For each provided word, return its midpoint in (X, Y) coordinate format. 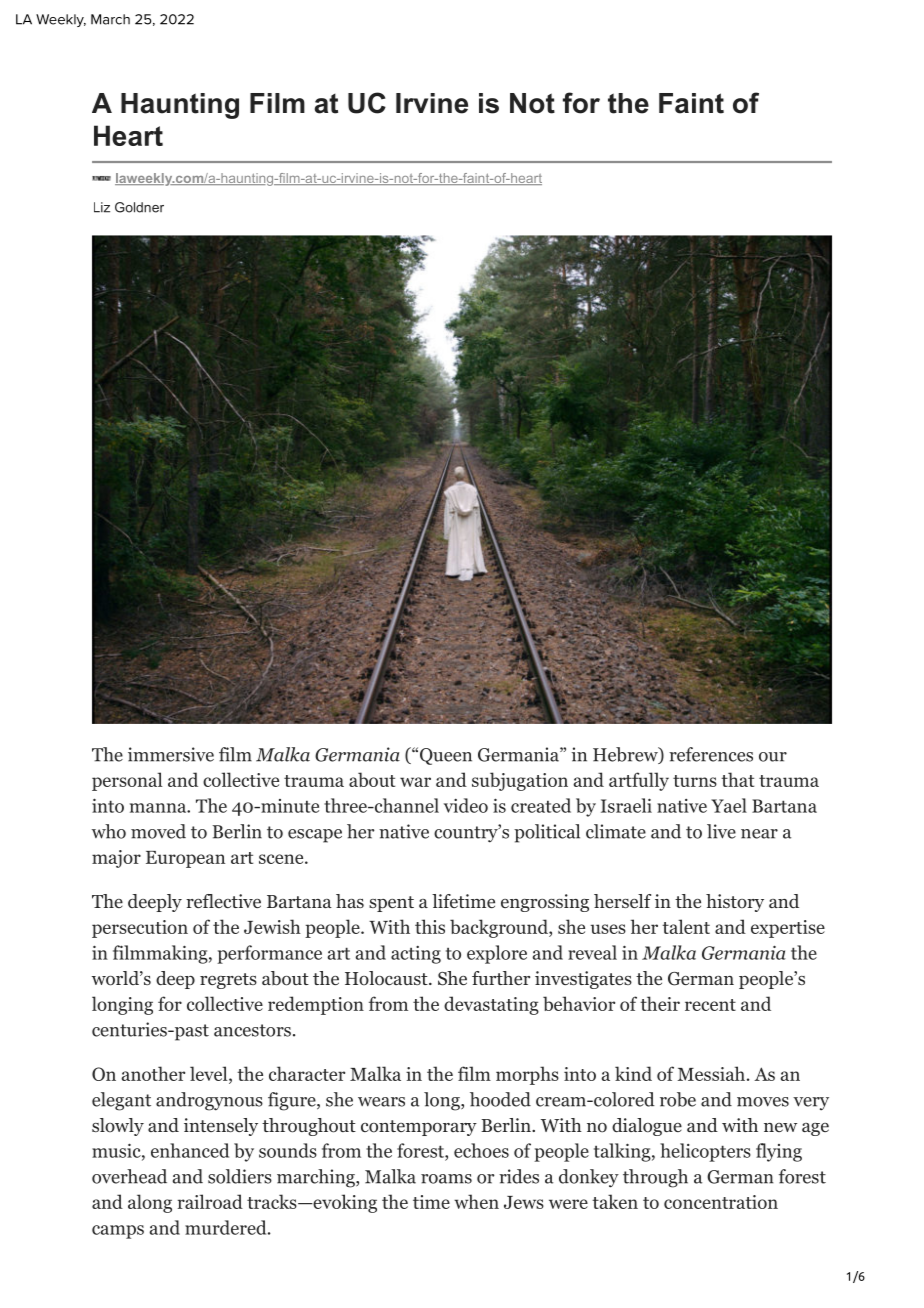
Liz (102, 207)
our (773, 757)
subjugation (520, 781)
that (737, 779)
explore (497, 954)
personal (127, 781)
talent (686, 926)
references (711, 754)
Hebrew (626, 755)
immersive (171, 754)
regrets (228, 981)
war (415, 782)
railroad (210, 1201)
